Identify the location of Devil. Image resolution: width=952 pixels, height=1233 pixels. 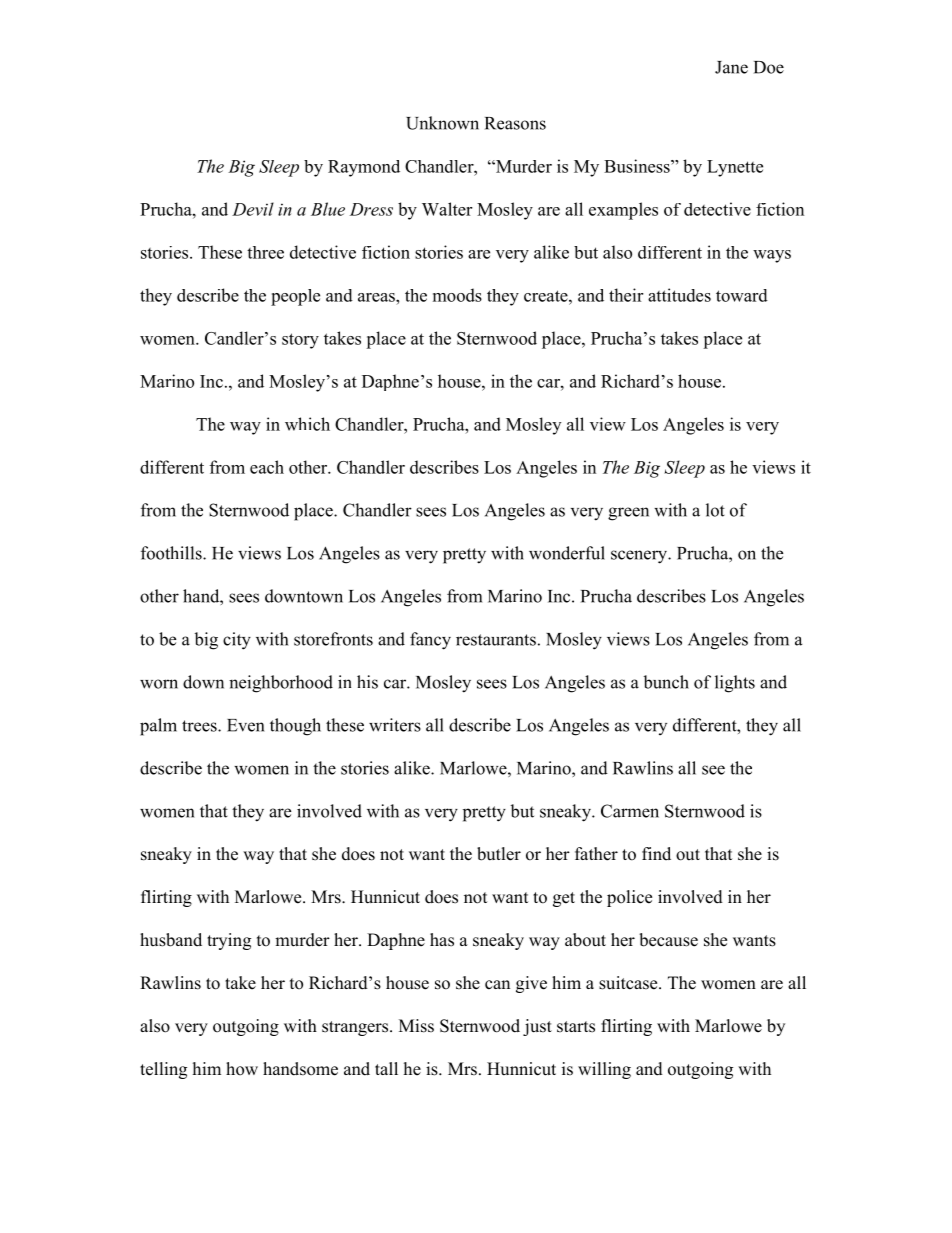
(253, 209).
